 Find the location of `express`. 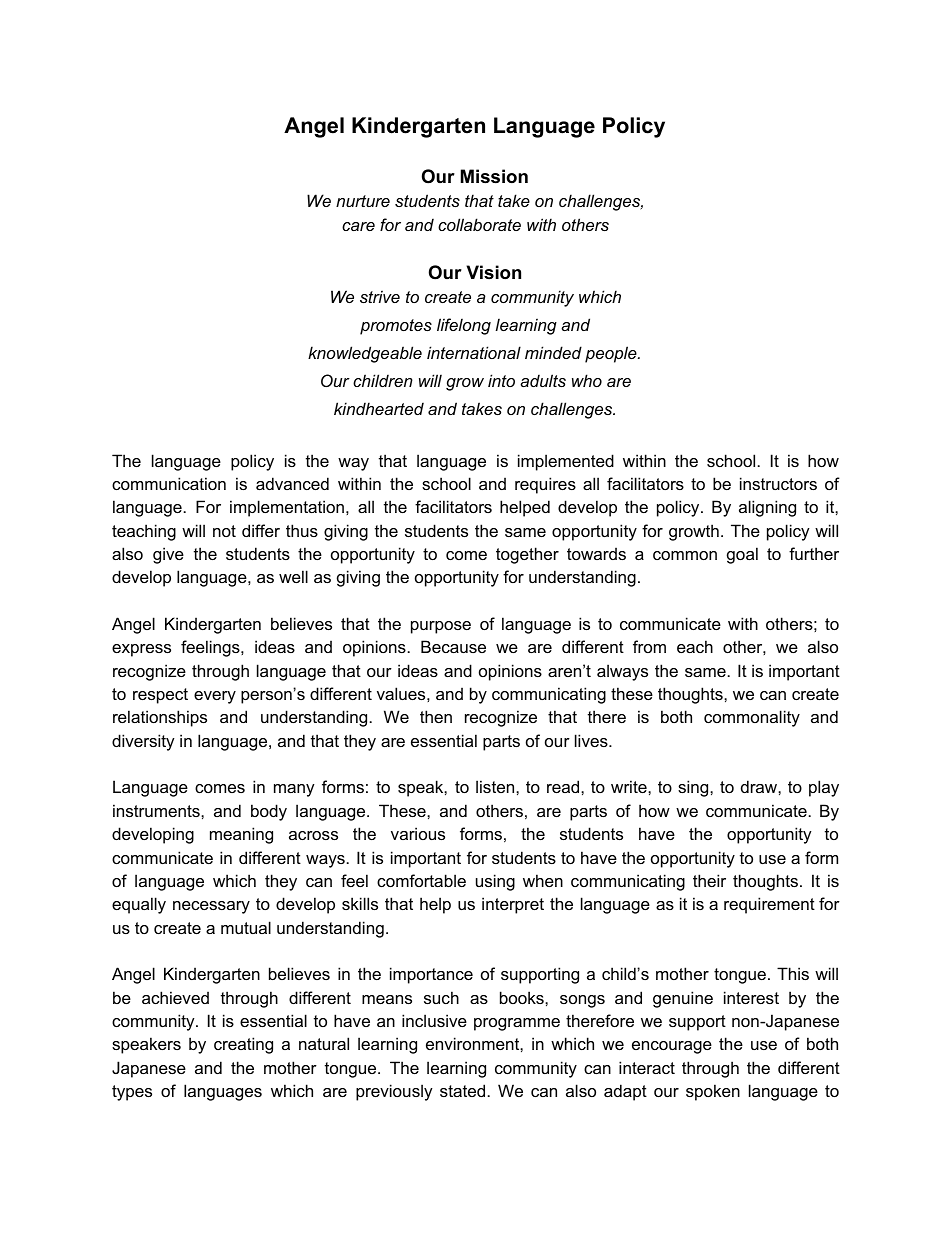

express is located at coordinates (141, 650).
